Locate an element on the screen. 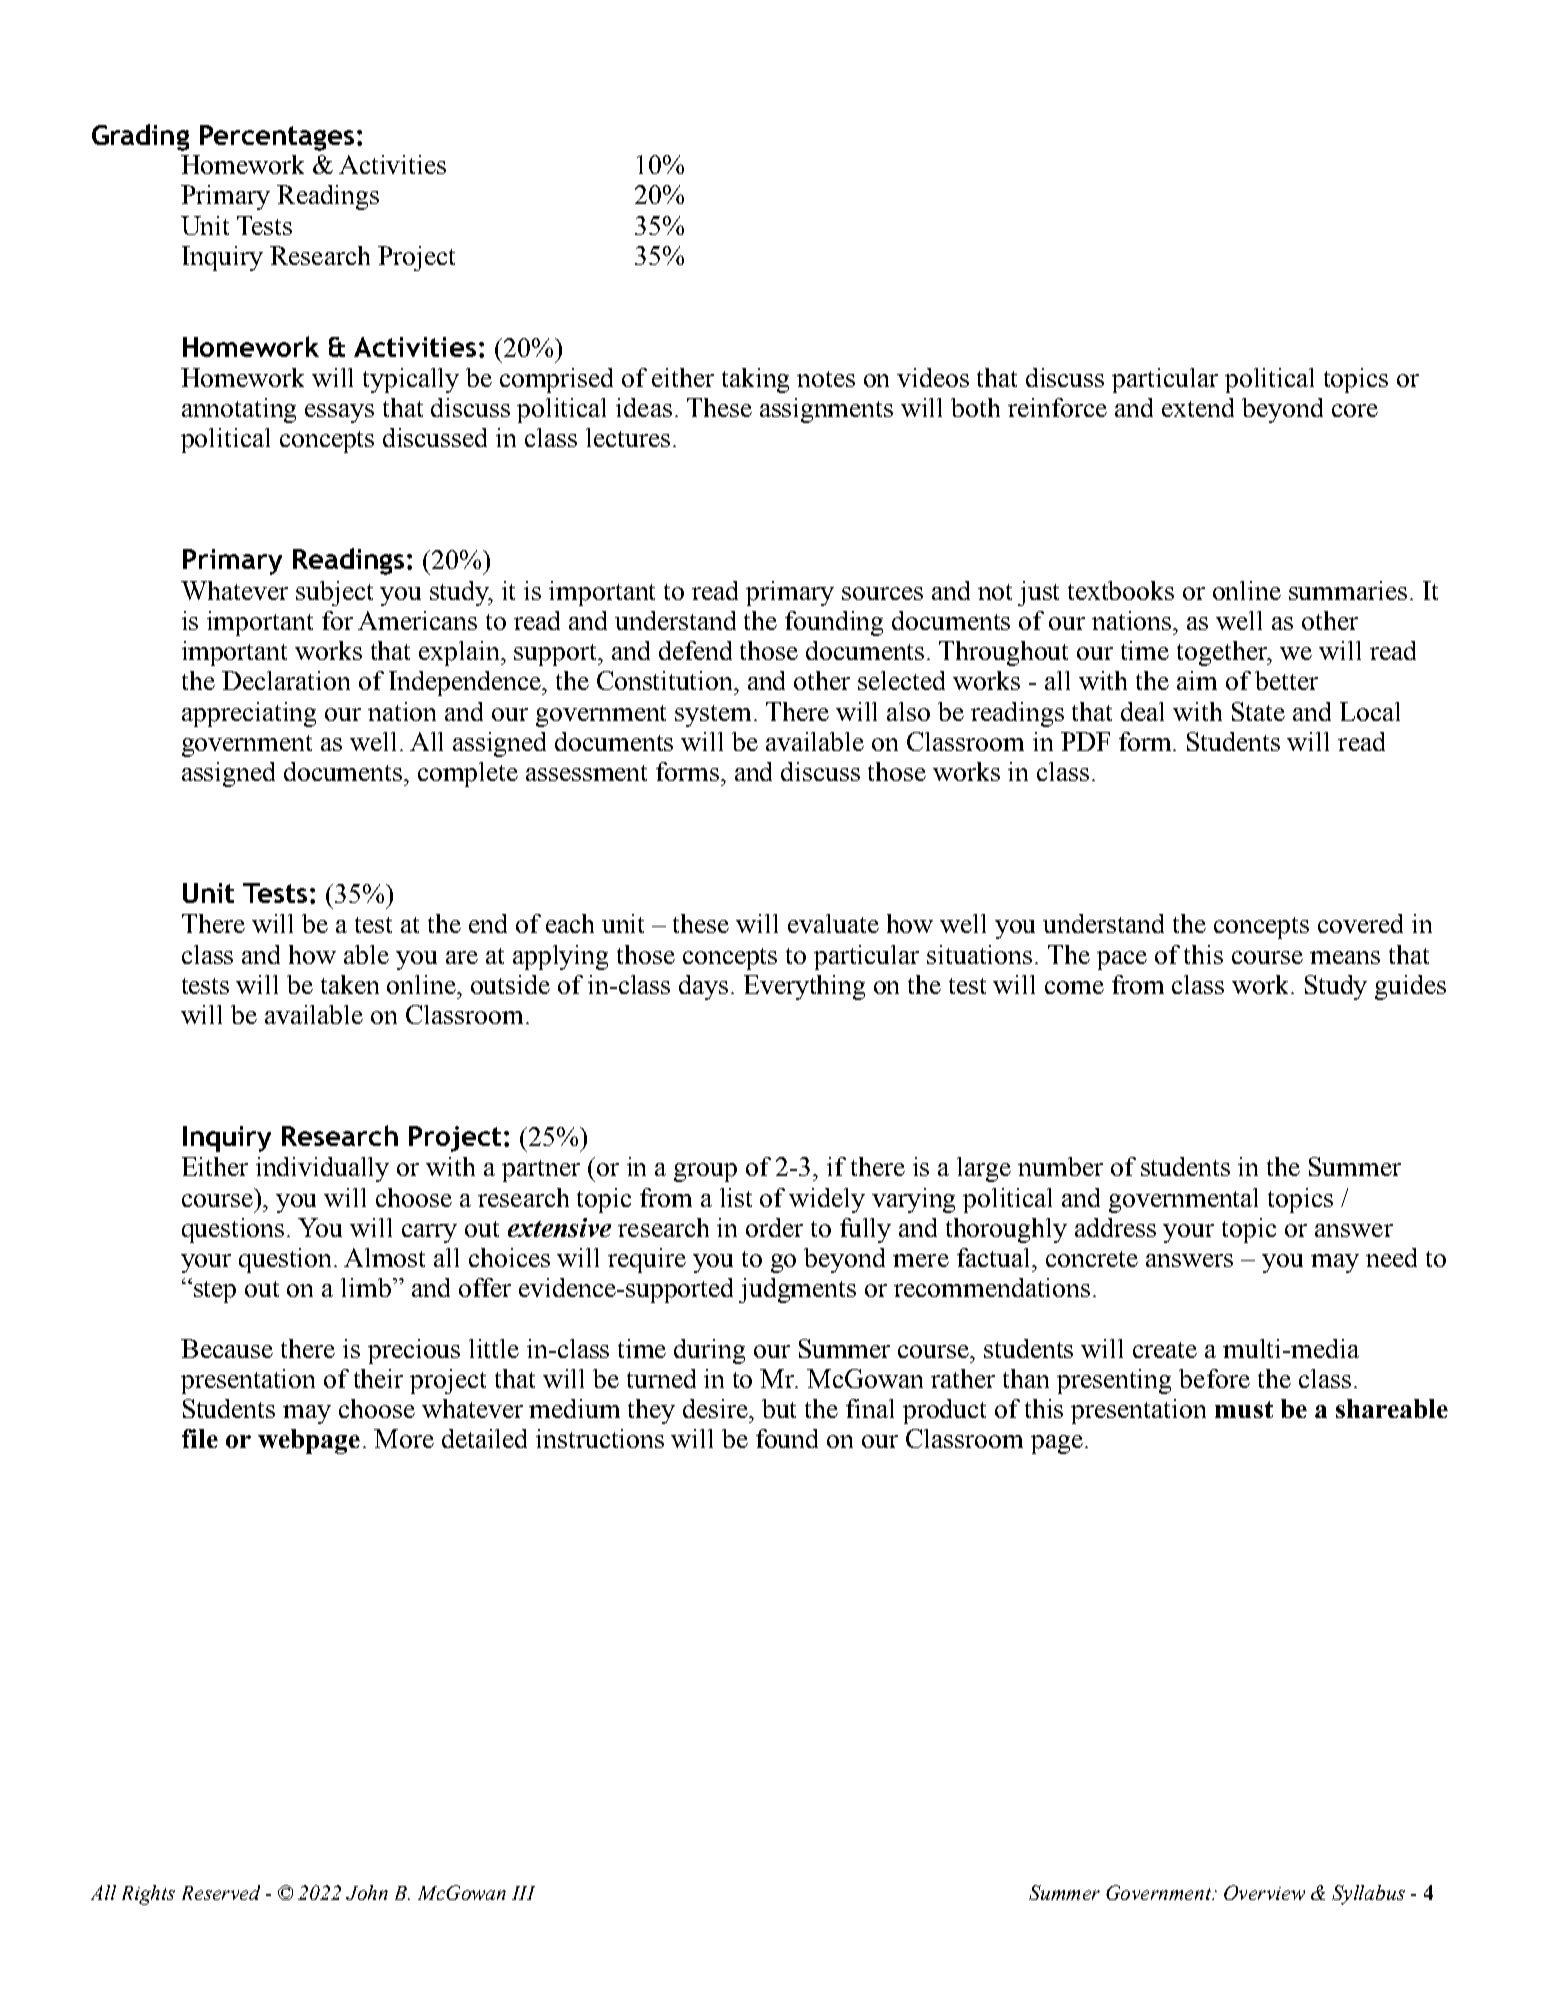 The height and width of the screenshot is (1995, 1541). file is located at coordinates (200, 1438).
